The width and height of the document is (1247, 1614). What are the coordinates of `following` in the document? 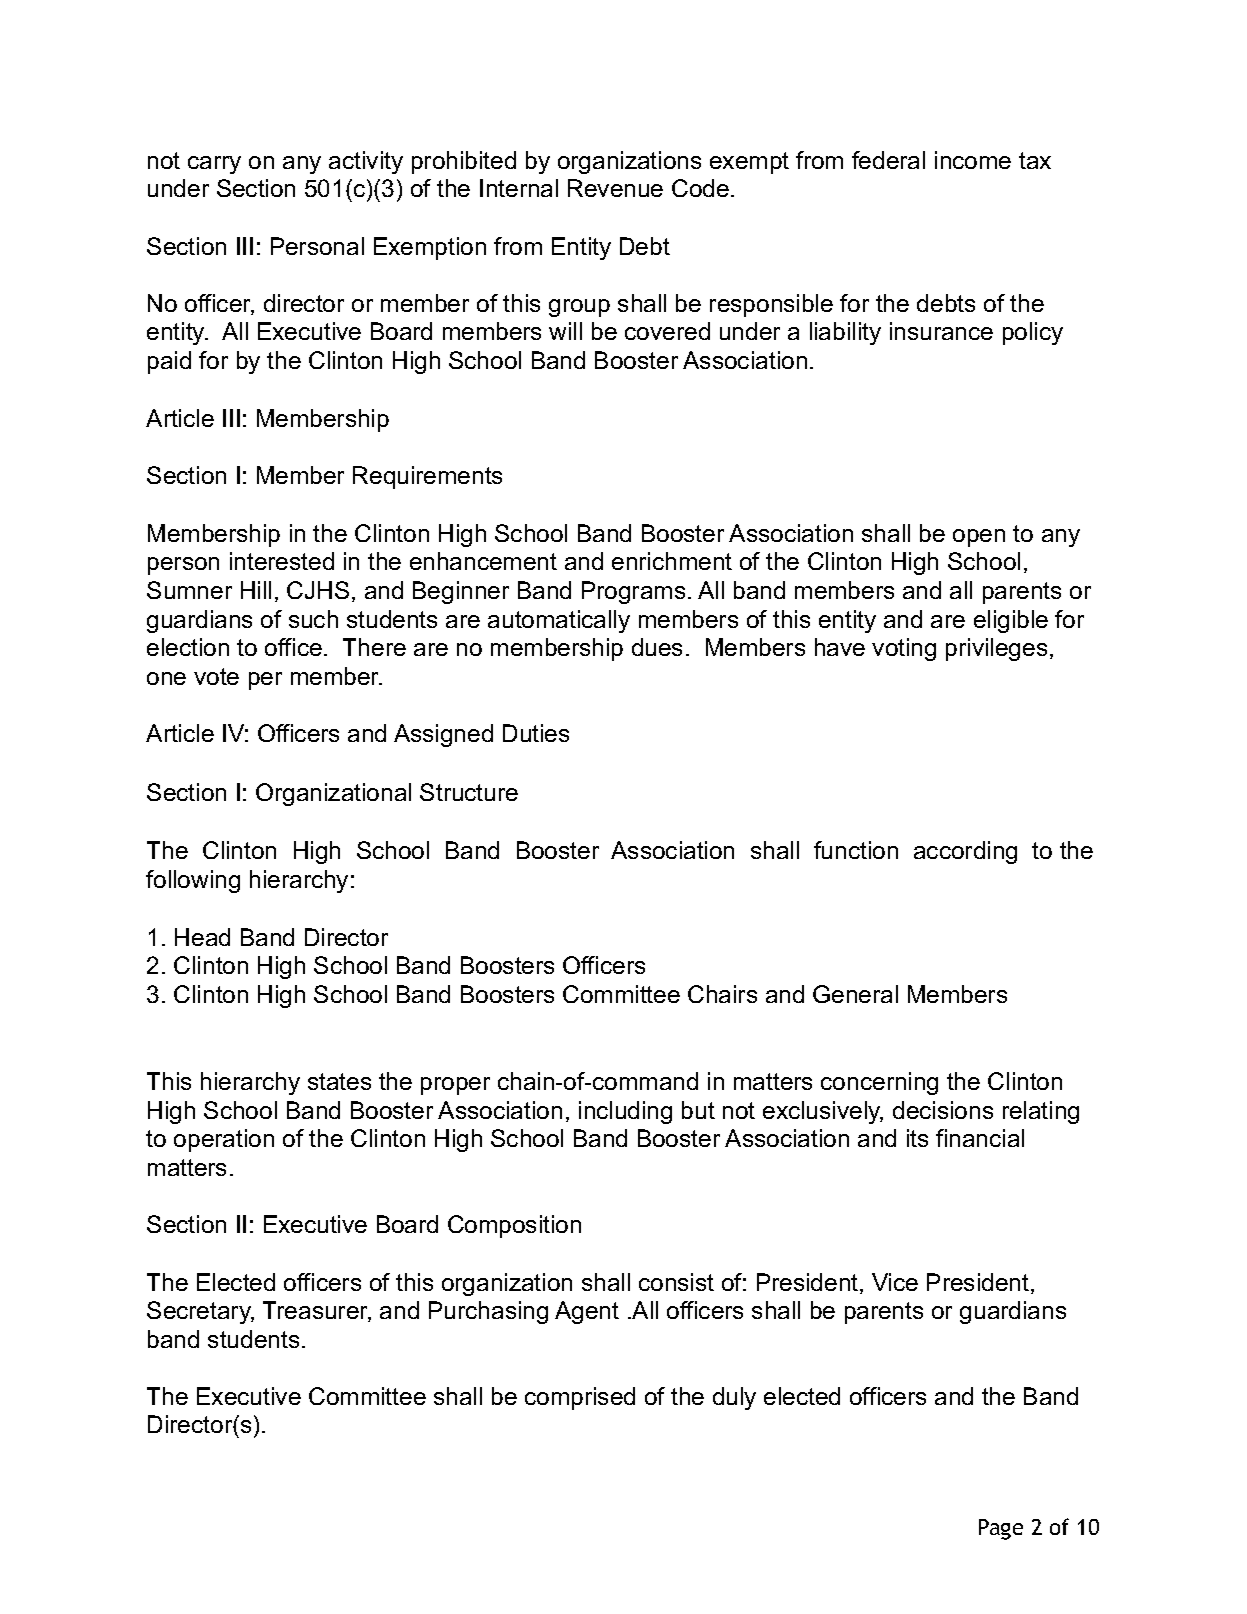 It's located at (193, 881).
